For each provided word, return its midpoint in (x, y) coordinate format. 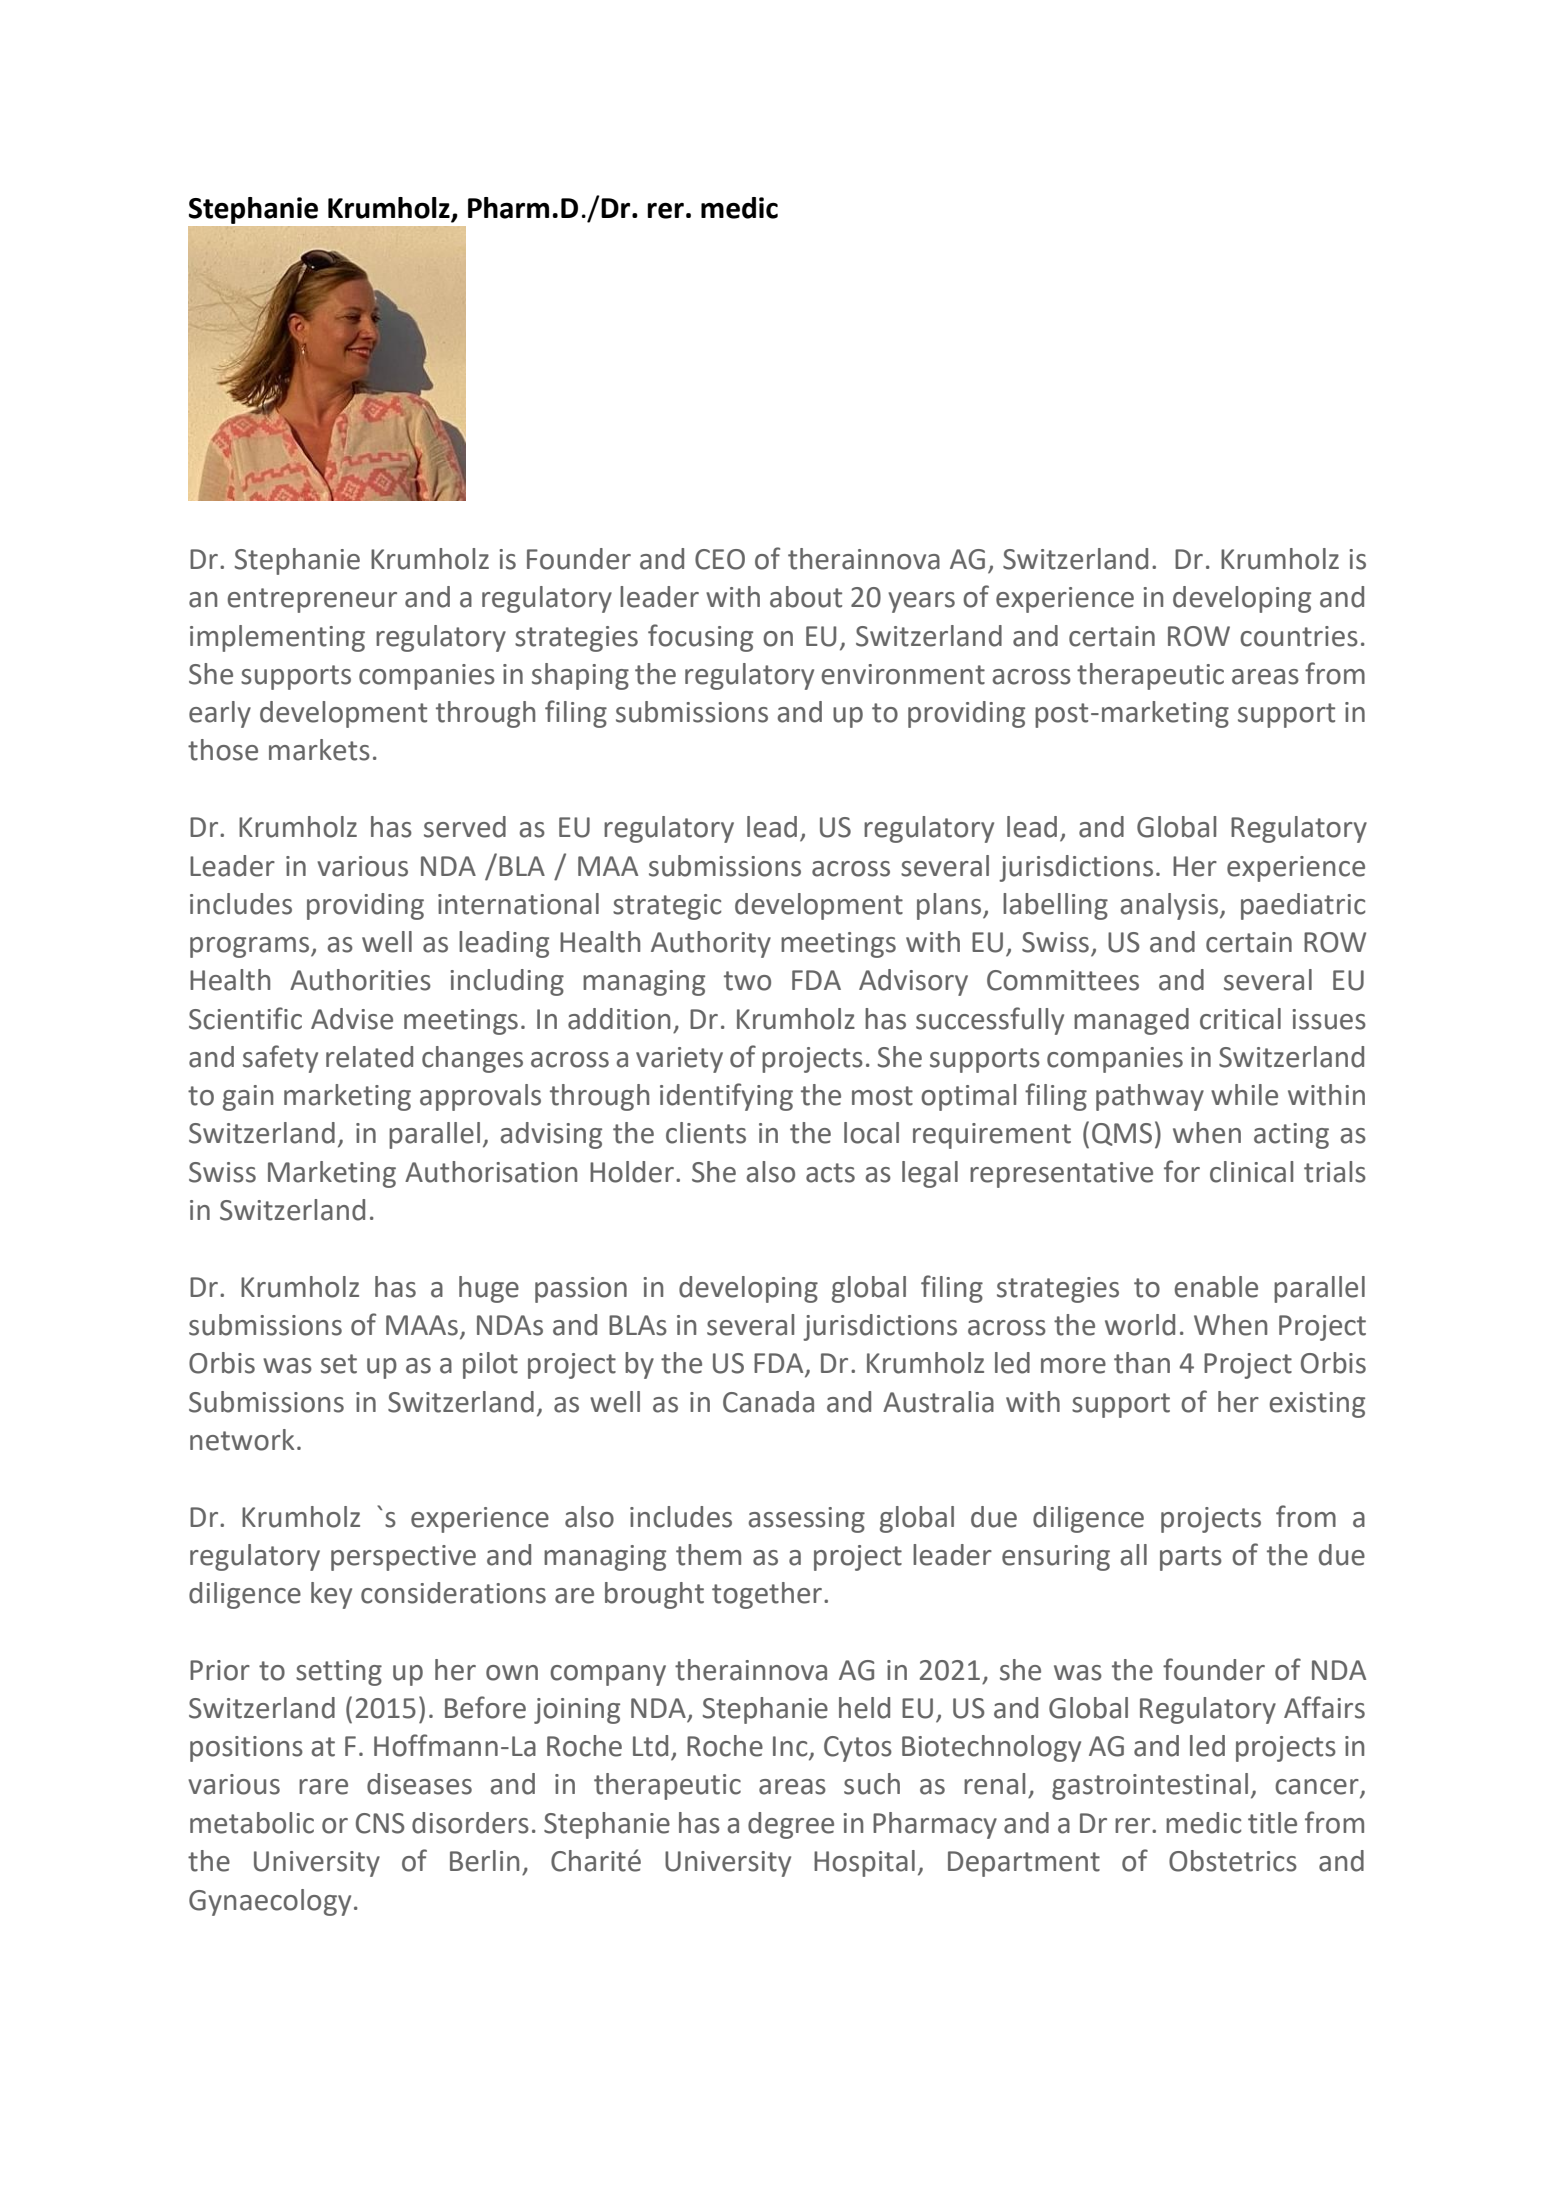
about (806, 597)
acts (830, 1173)
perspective (403, 1558)
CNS (380, 1823)
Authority (711, 944)
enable (1216, 1287)
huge (489, 1289)
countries (1299, 636)
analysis (1169, 906)
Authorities (360, 980)
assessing (807, 1520)
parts (1191, 1558)
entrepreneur (312, 600)
